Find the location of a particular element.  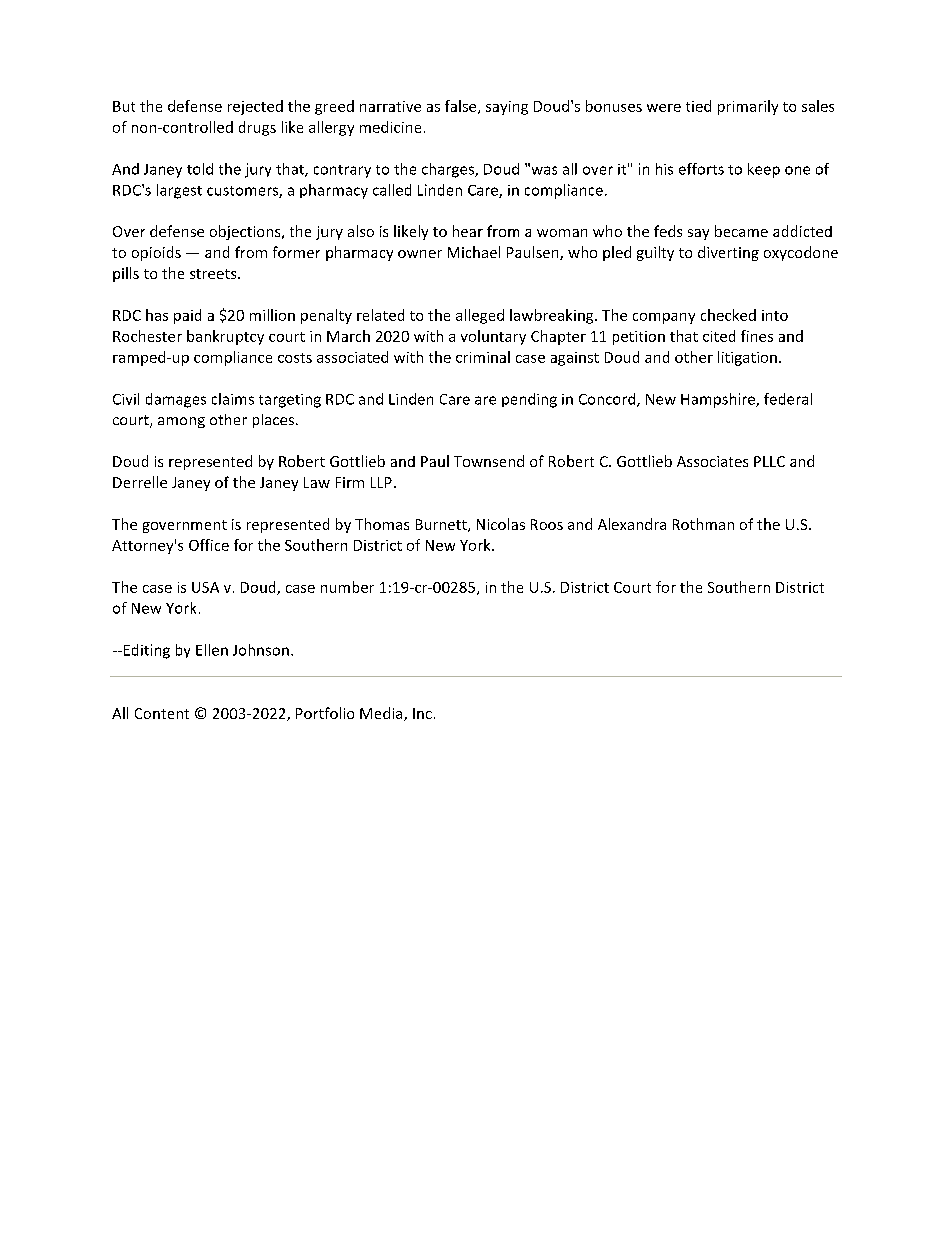

Office is located at coordinates (209, 545).
